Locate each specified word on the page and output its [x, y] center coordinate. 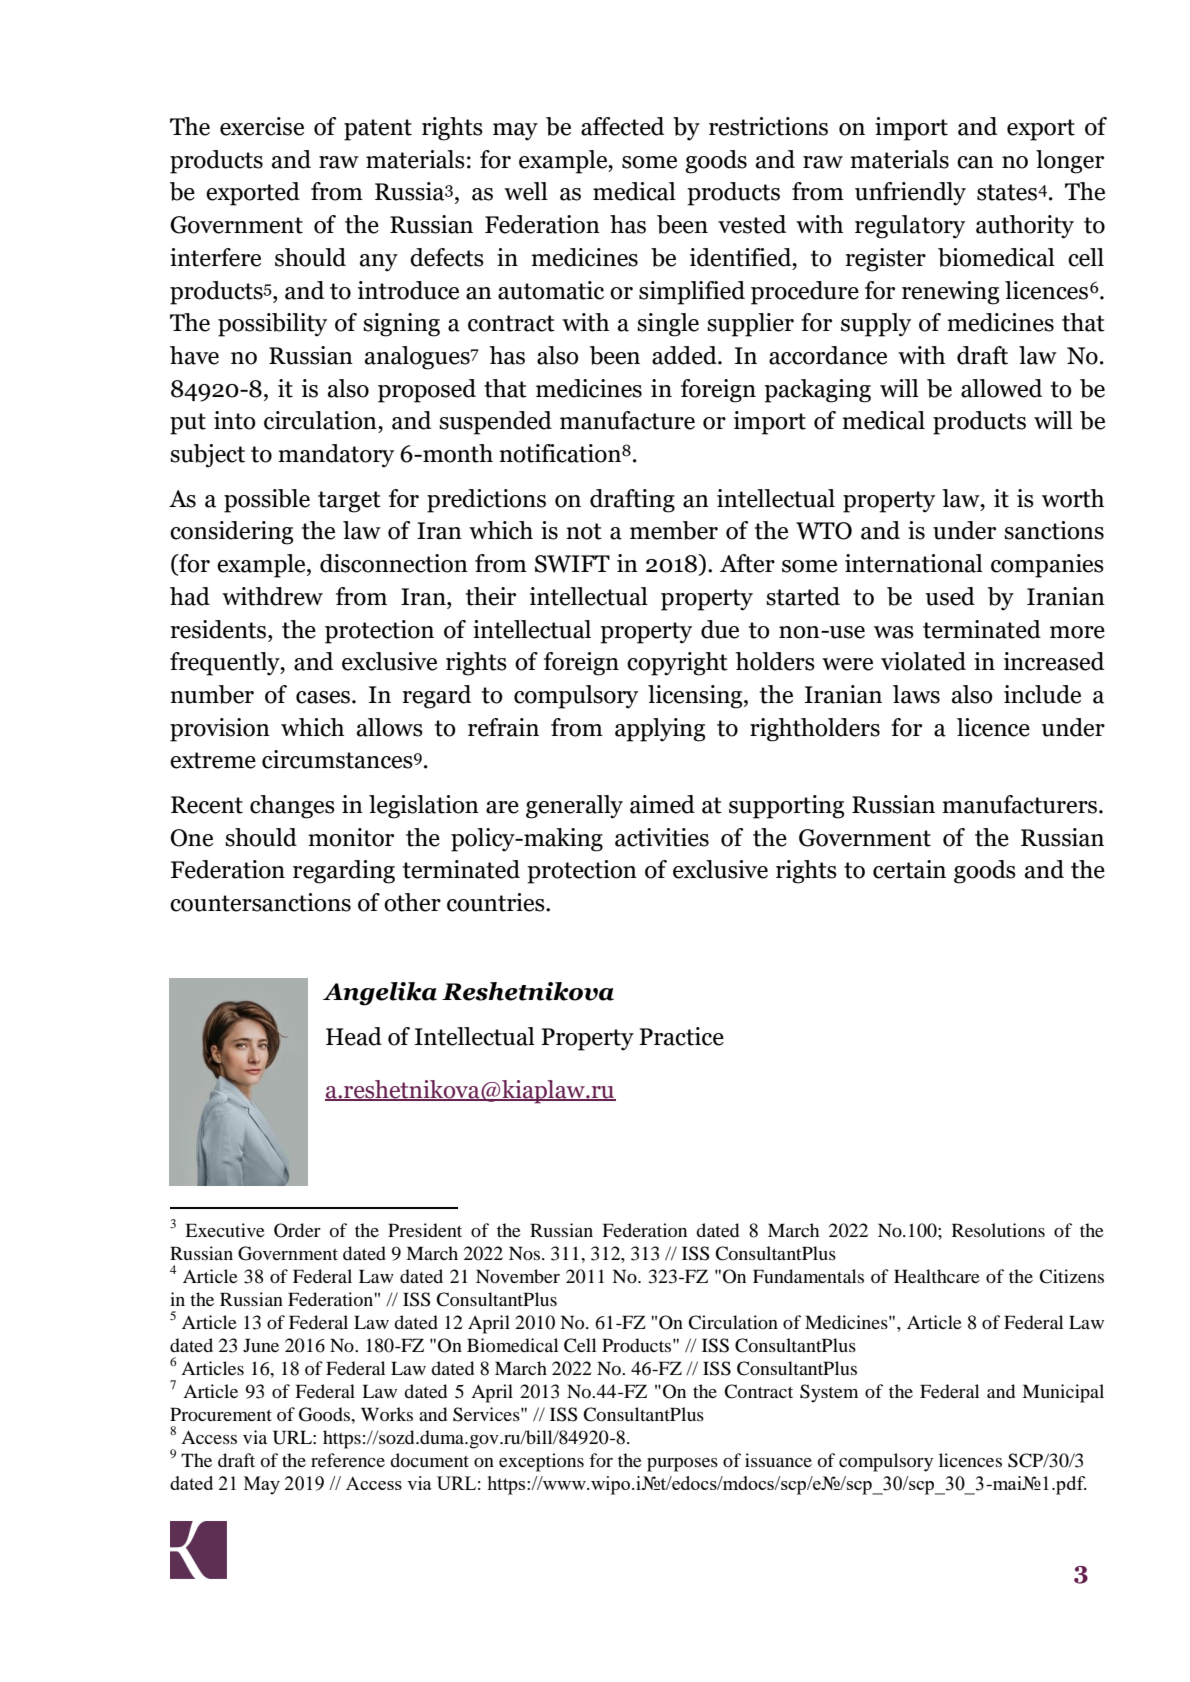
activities [662, 837]
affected [622, 126]
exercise [262, 126]
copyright [677, 664]
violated [923, 661]
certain [909, 869]
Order [297, 1230]
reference [348, 1460]
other [412, 902]
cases [324, 697]
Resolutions [998, 1230]
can [975, 162]
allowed [1001, 388]
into [235, 420]
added [685, 355]
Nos [526, 1253]
